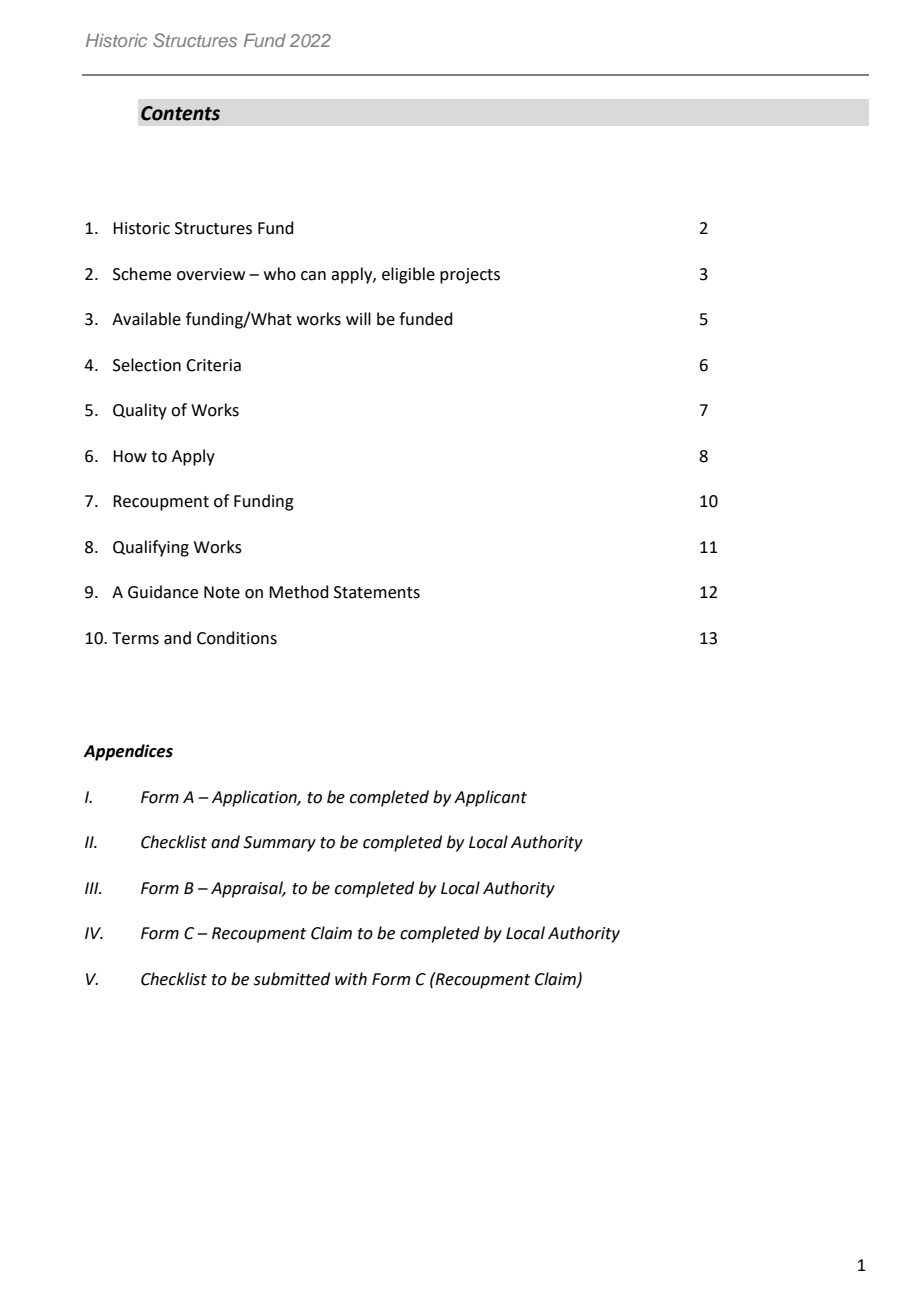 This page has width=924, height=1307. What do you see at coordinates (299, 592) in the page?
I see `Method` at bounding box center [299, 592].
